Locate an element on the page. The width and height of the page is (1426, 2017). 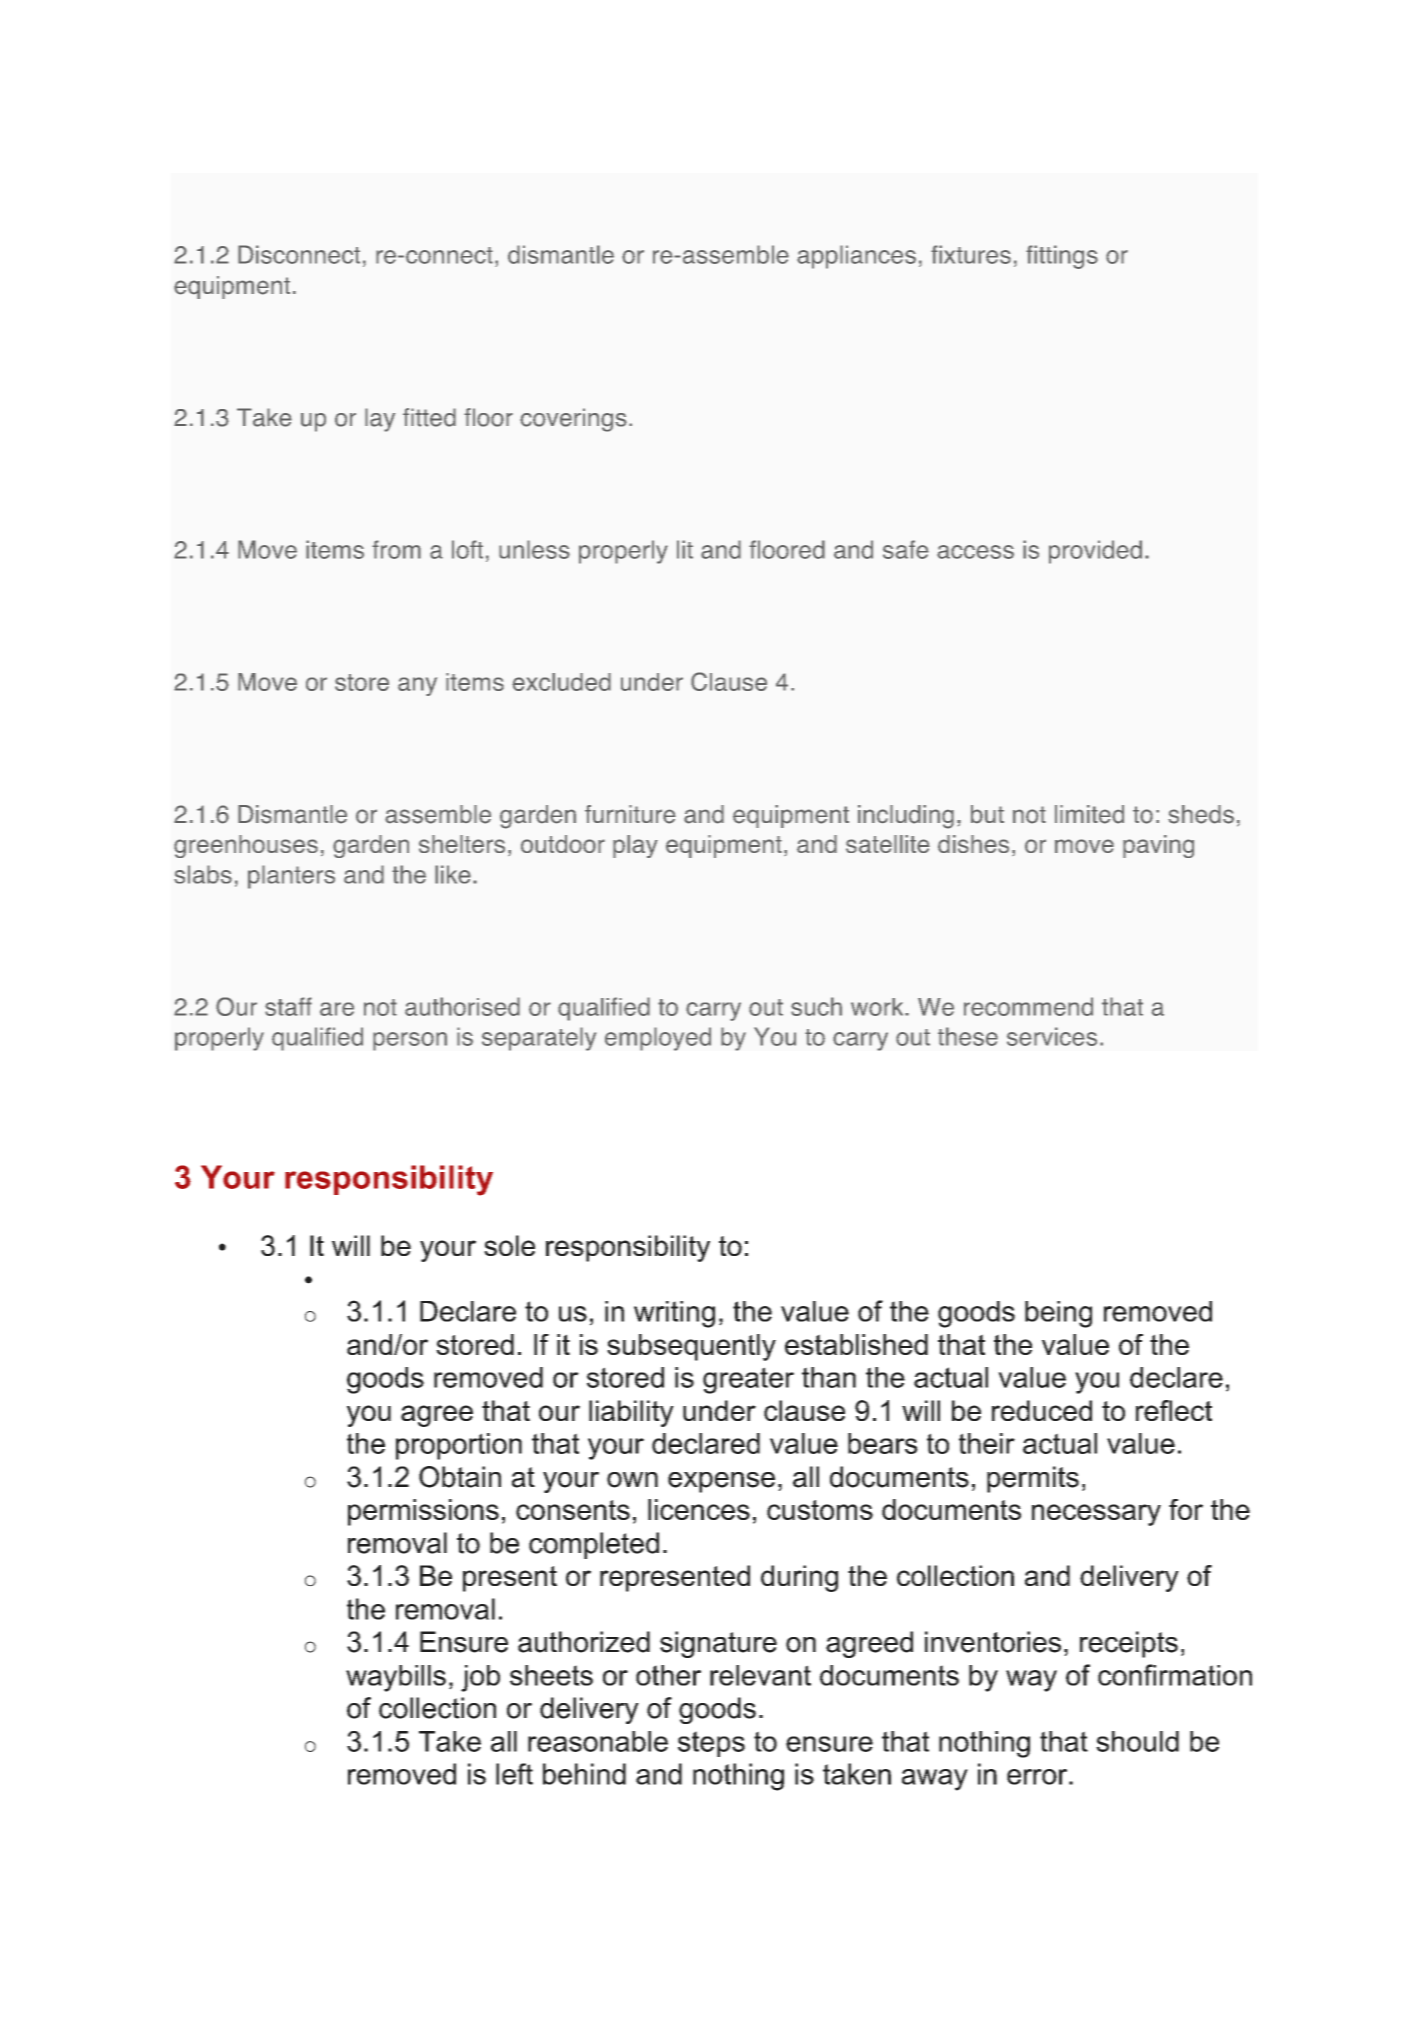
appliances is located at coordinates (856, 257).
